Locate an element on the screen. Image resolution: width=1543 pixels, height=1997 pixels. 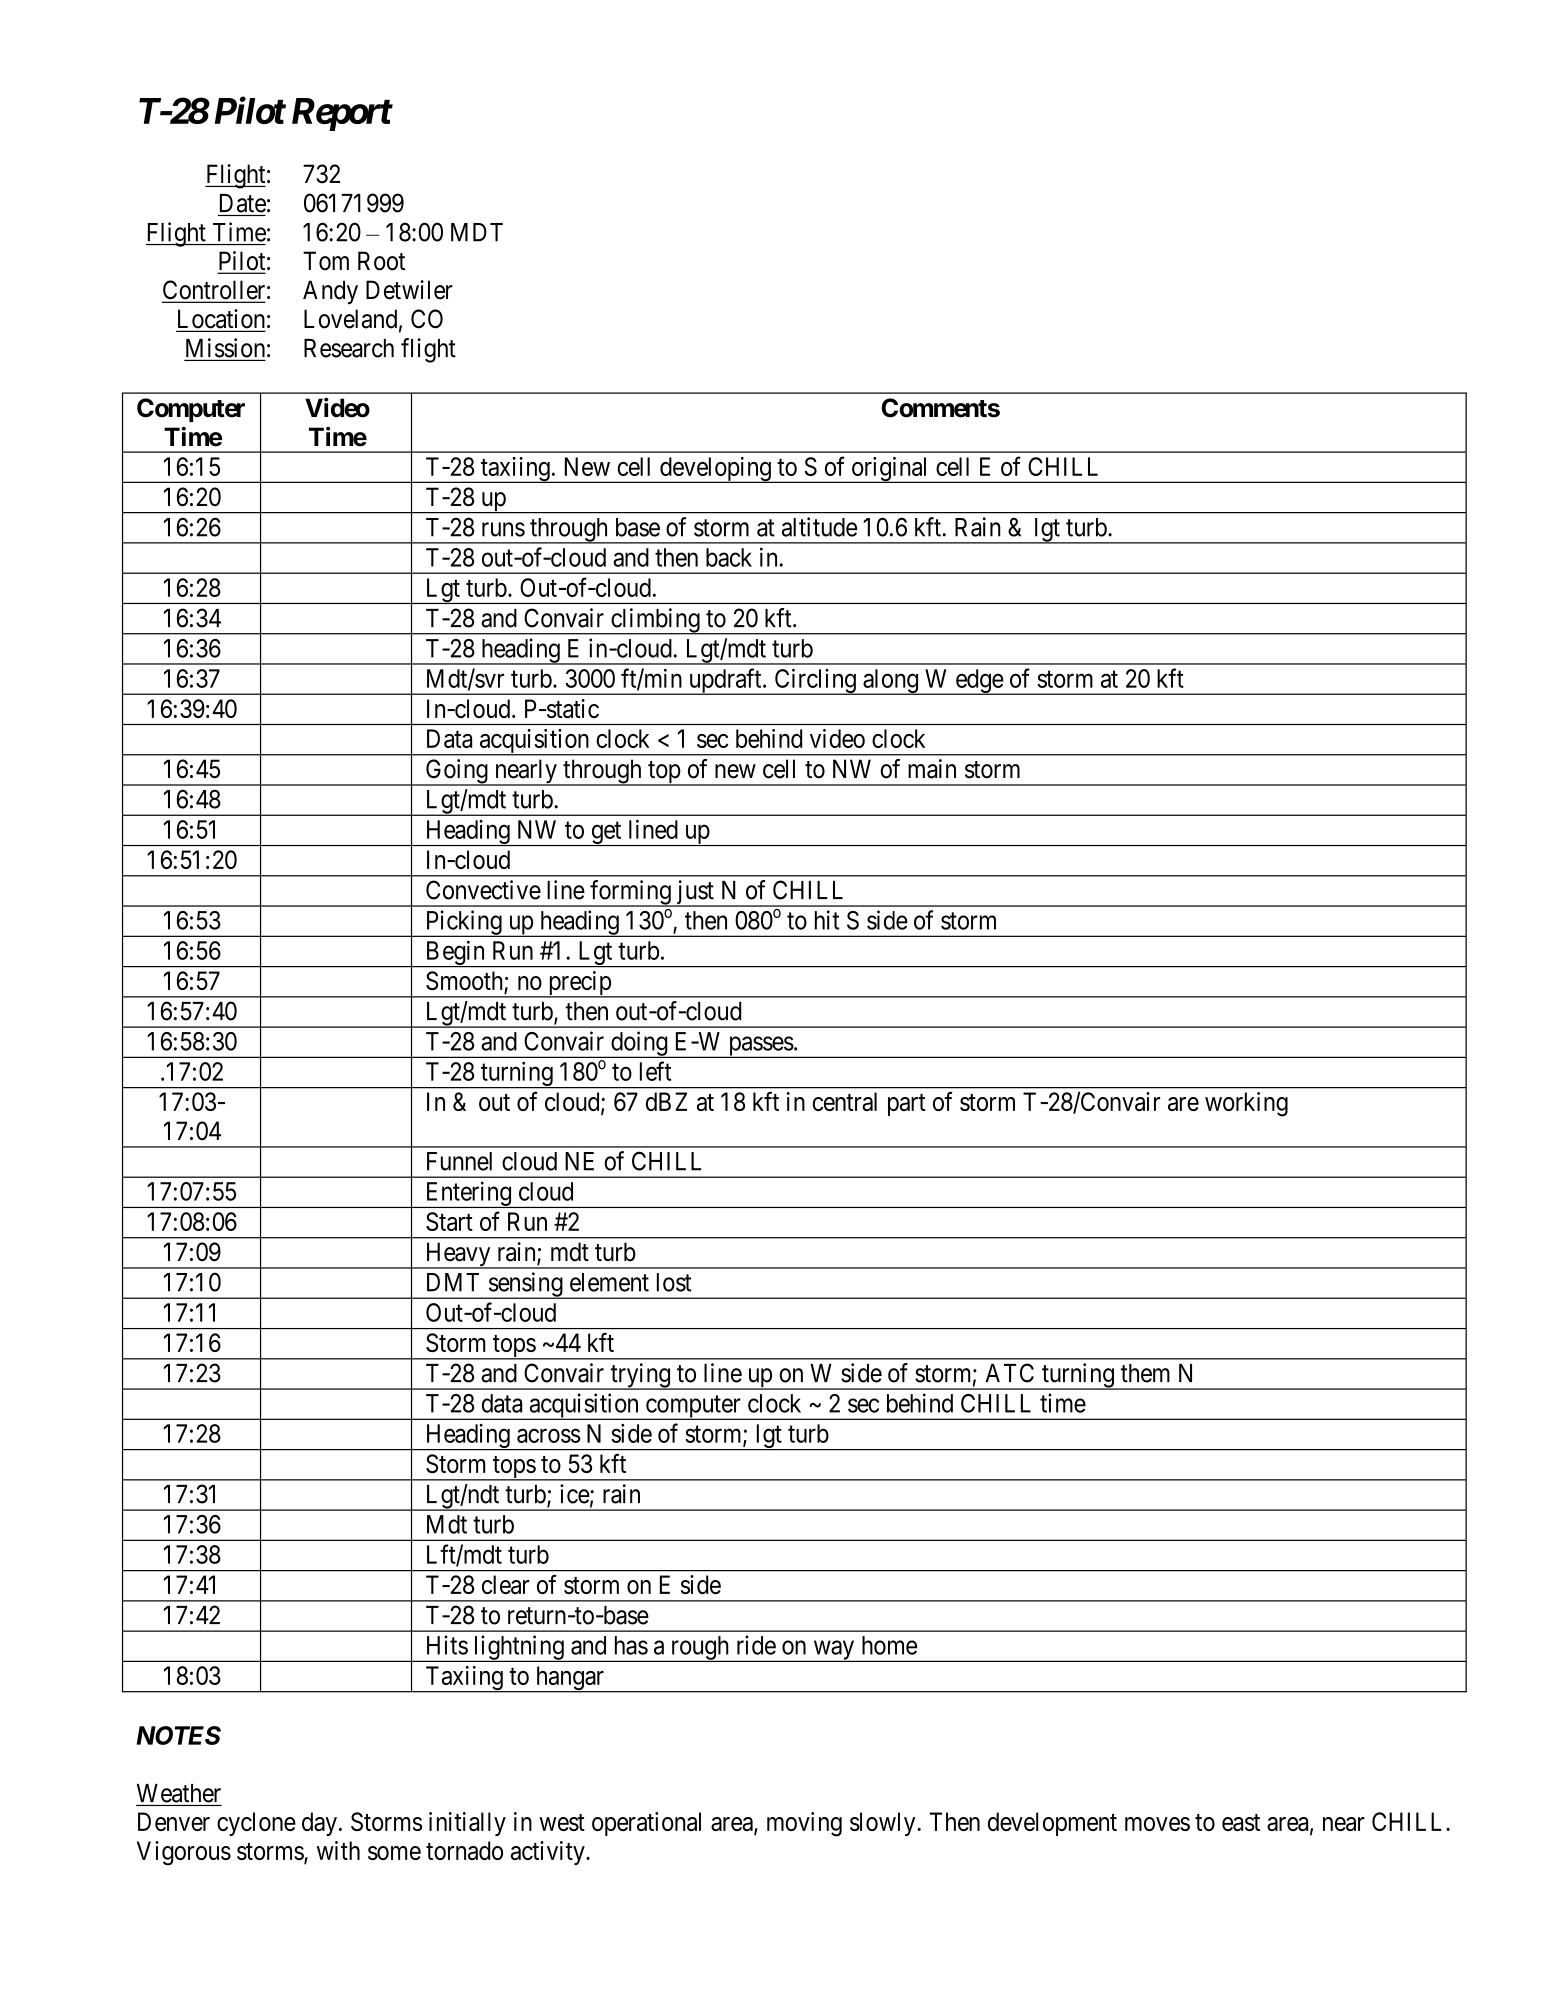
working is located at coordinates (1246, 1104).
